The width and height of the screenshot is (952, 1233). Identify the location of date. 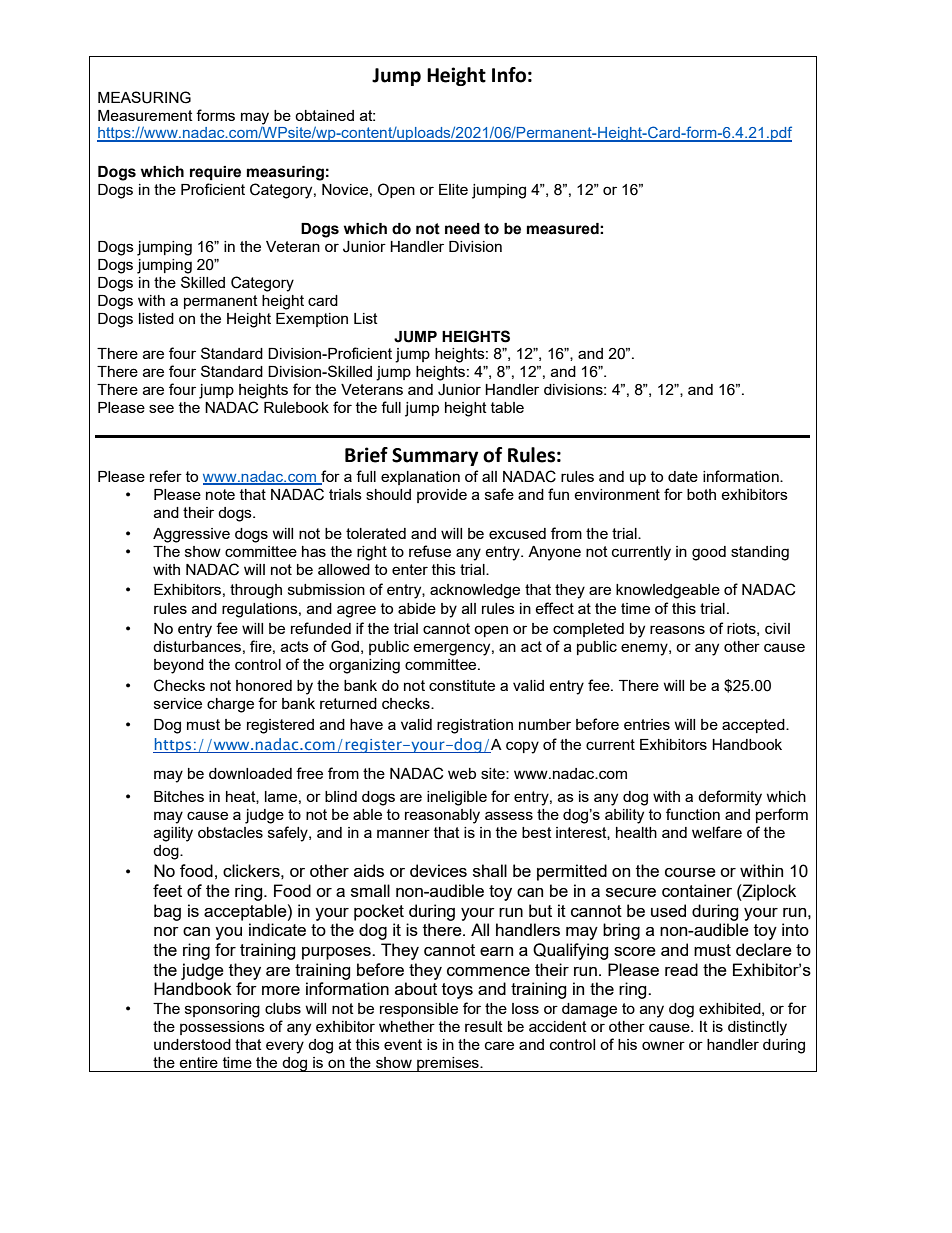
(683, 476).
